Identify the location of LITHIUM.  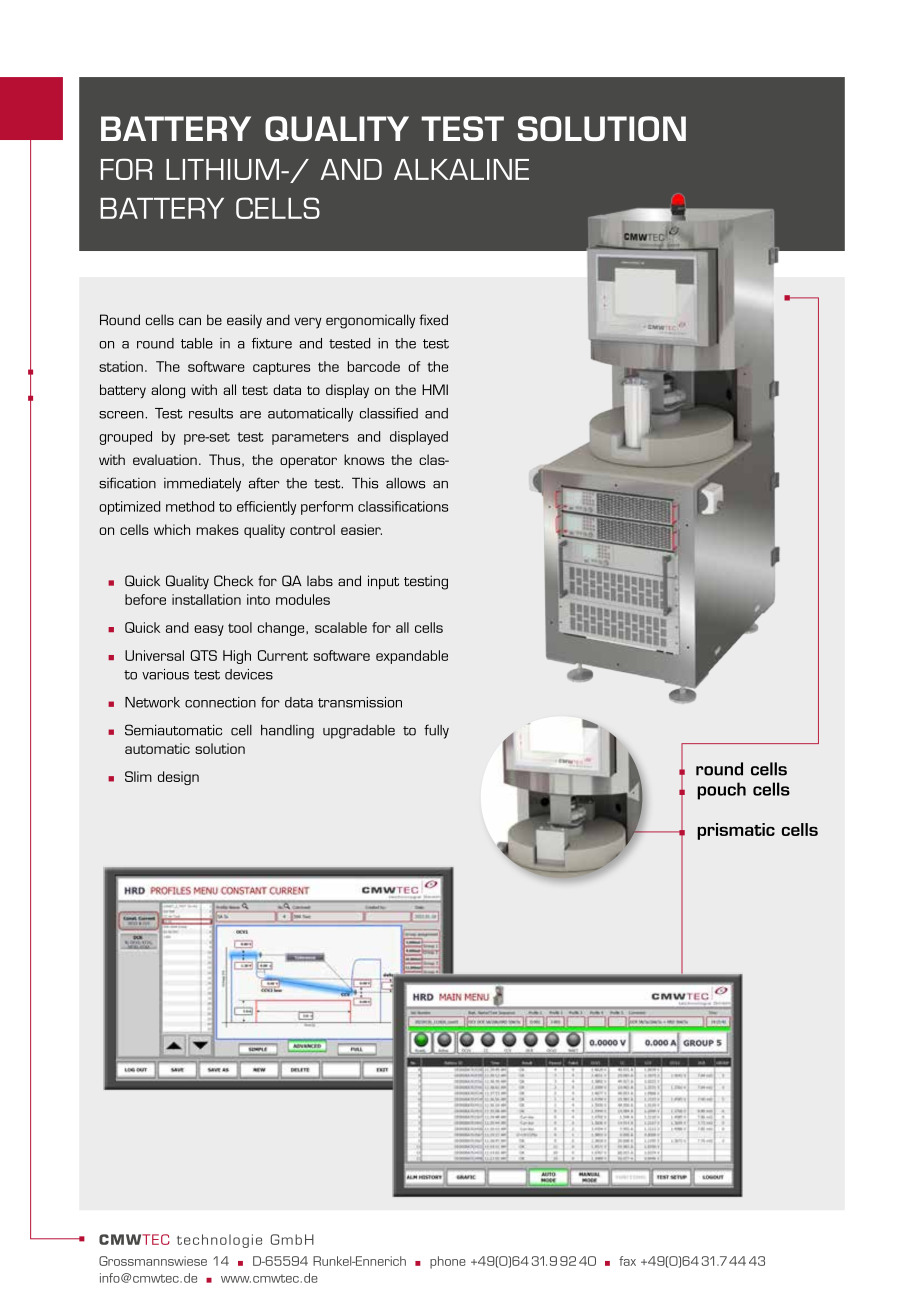
(222, 169).
